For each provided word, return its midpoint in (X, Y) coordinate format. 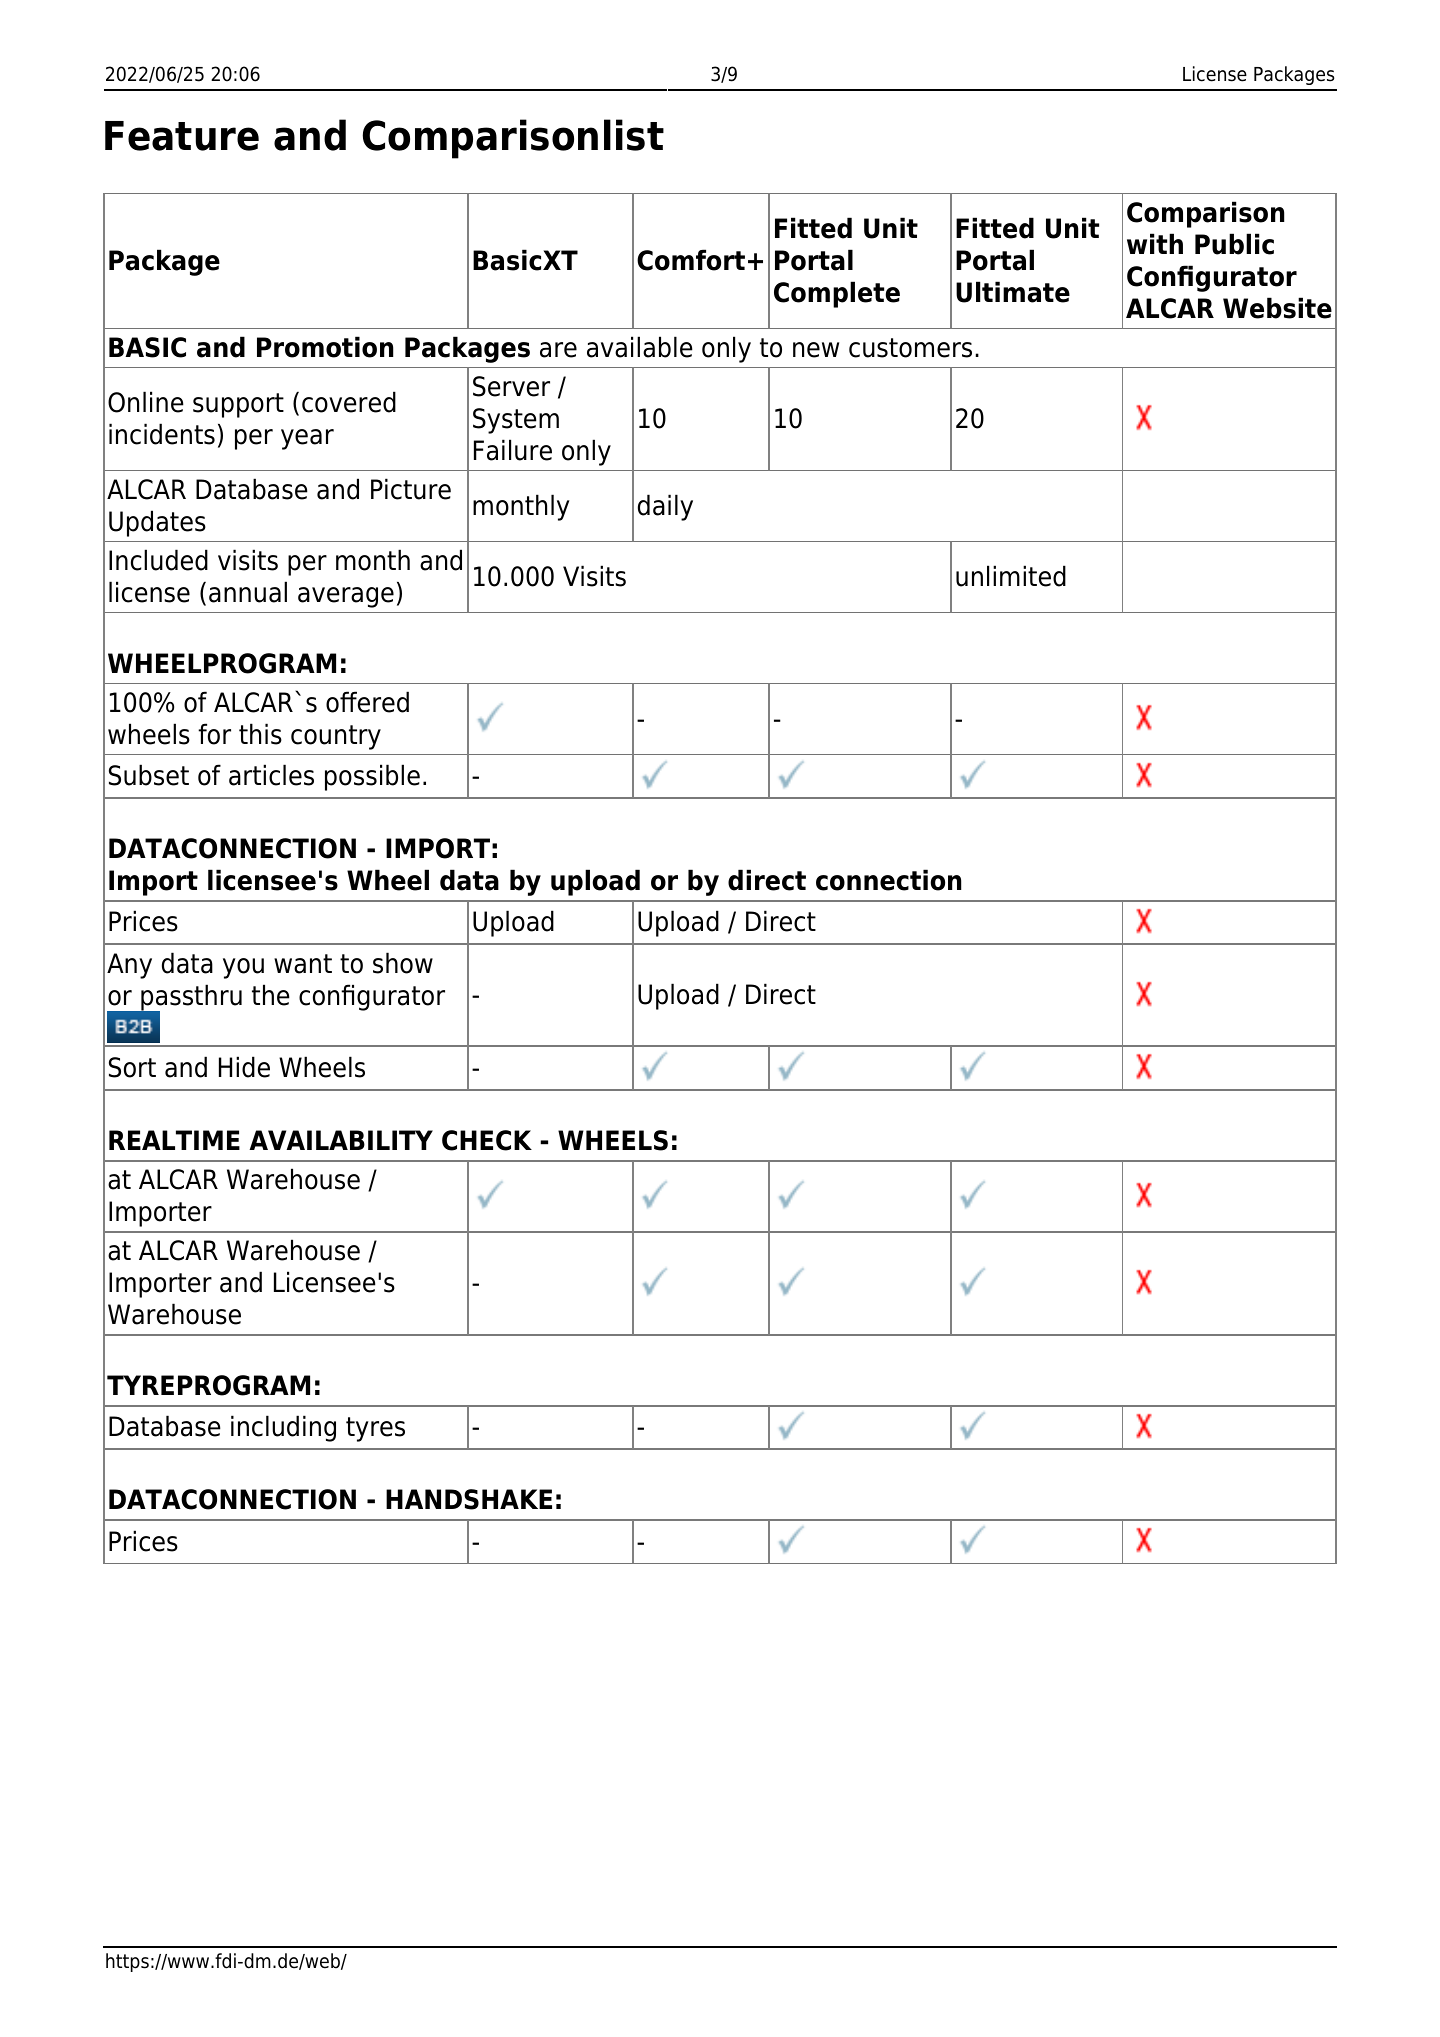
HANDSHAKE (469, 1499)
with (1155, 243)
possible (372, 777)
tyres (375, 1429)
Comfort (691, 260)
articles (271, 775)
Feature (182, 136)
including (283, 1428)
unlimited (1011, 576)
